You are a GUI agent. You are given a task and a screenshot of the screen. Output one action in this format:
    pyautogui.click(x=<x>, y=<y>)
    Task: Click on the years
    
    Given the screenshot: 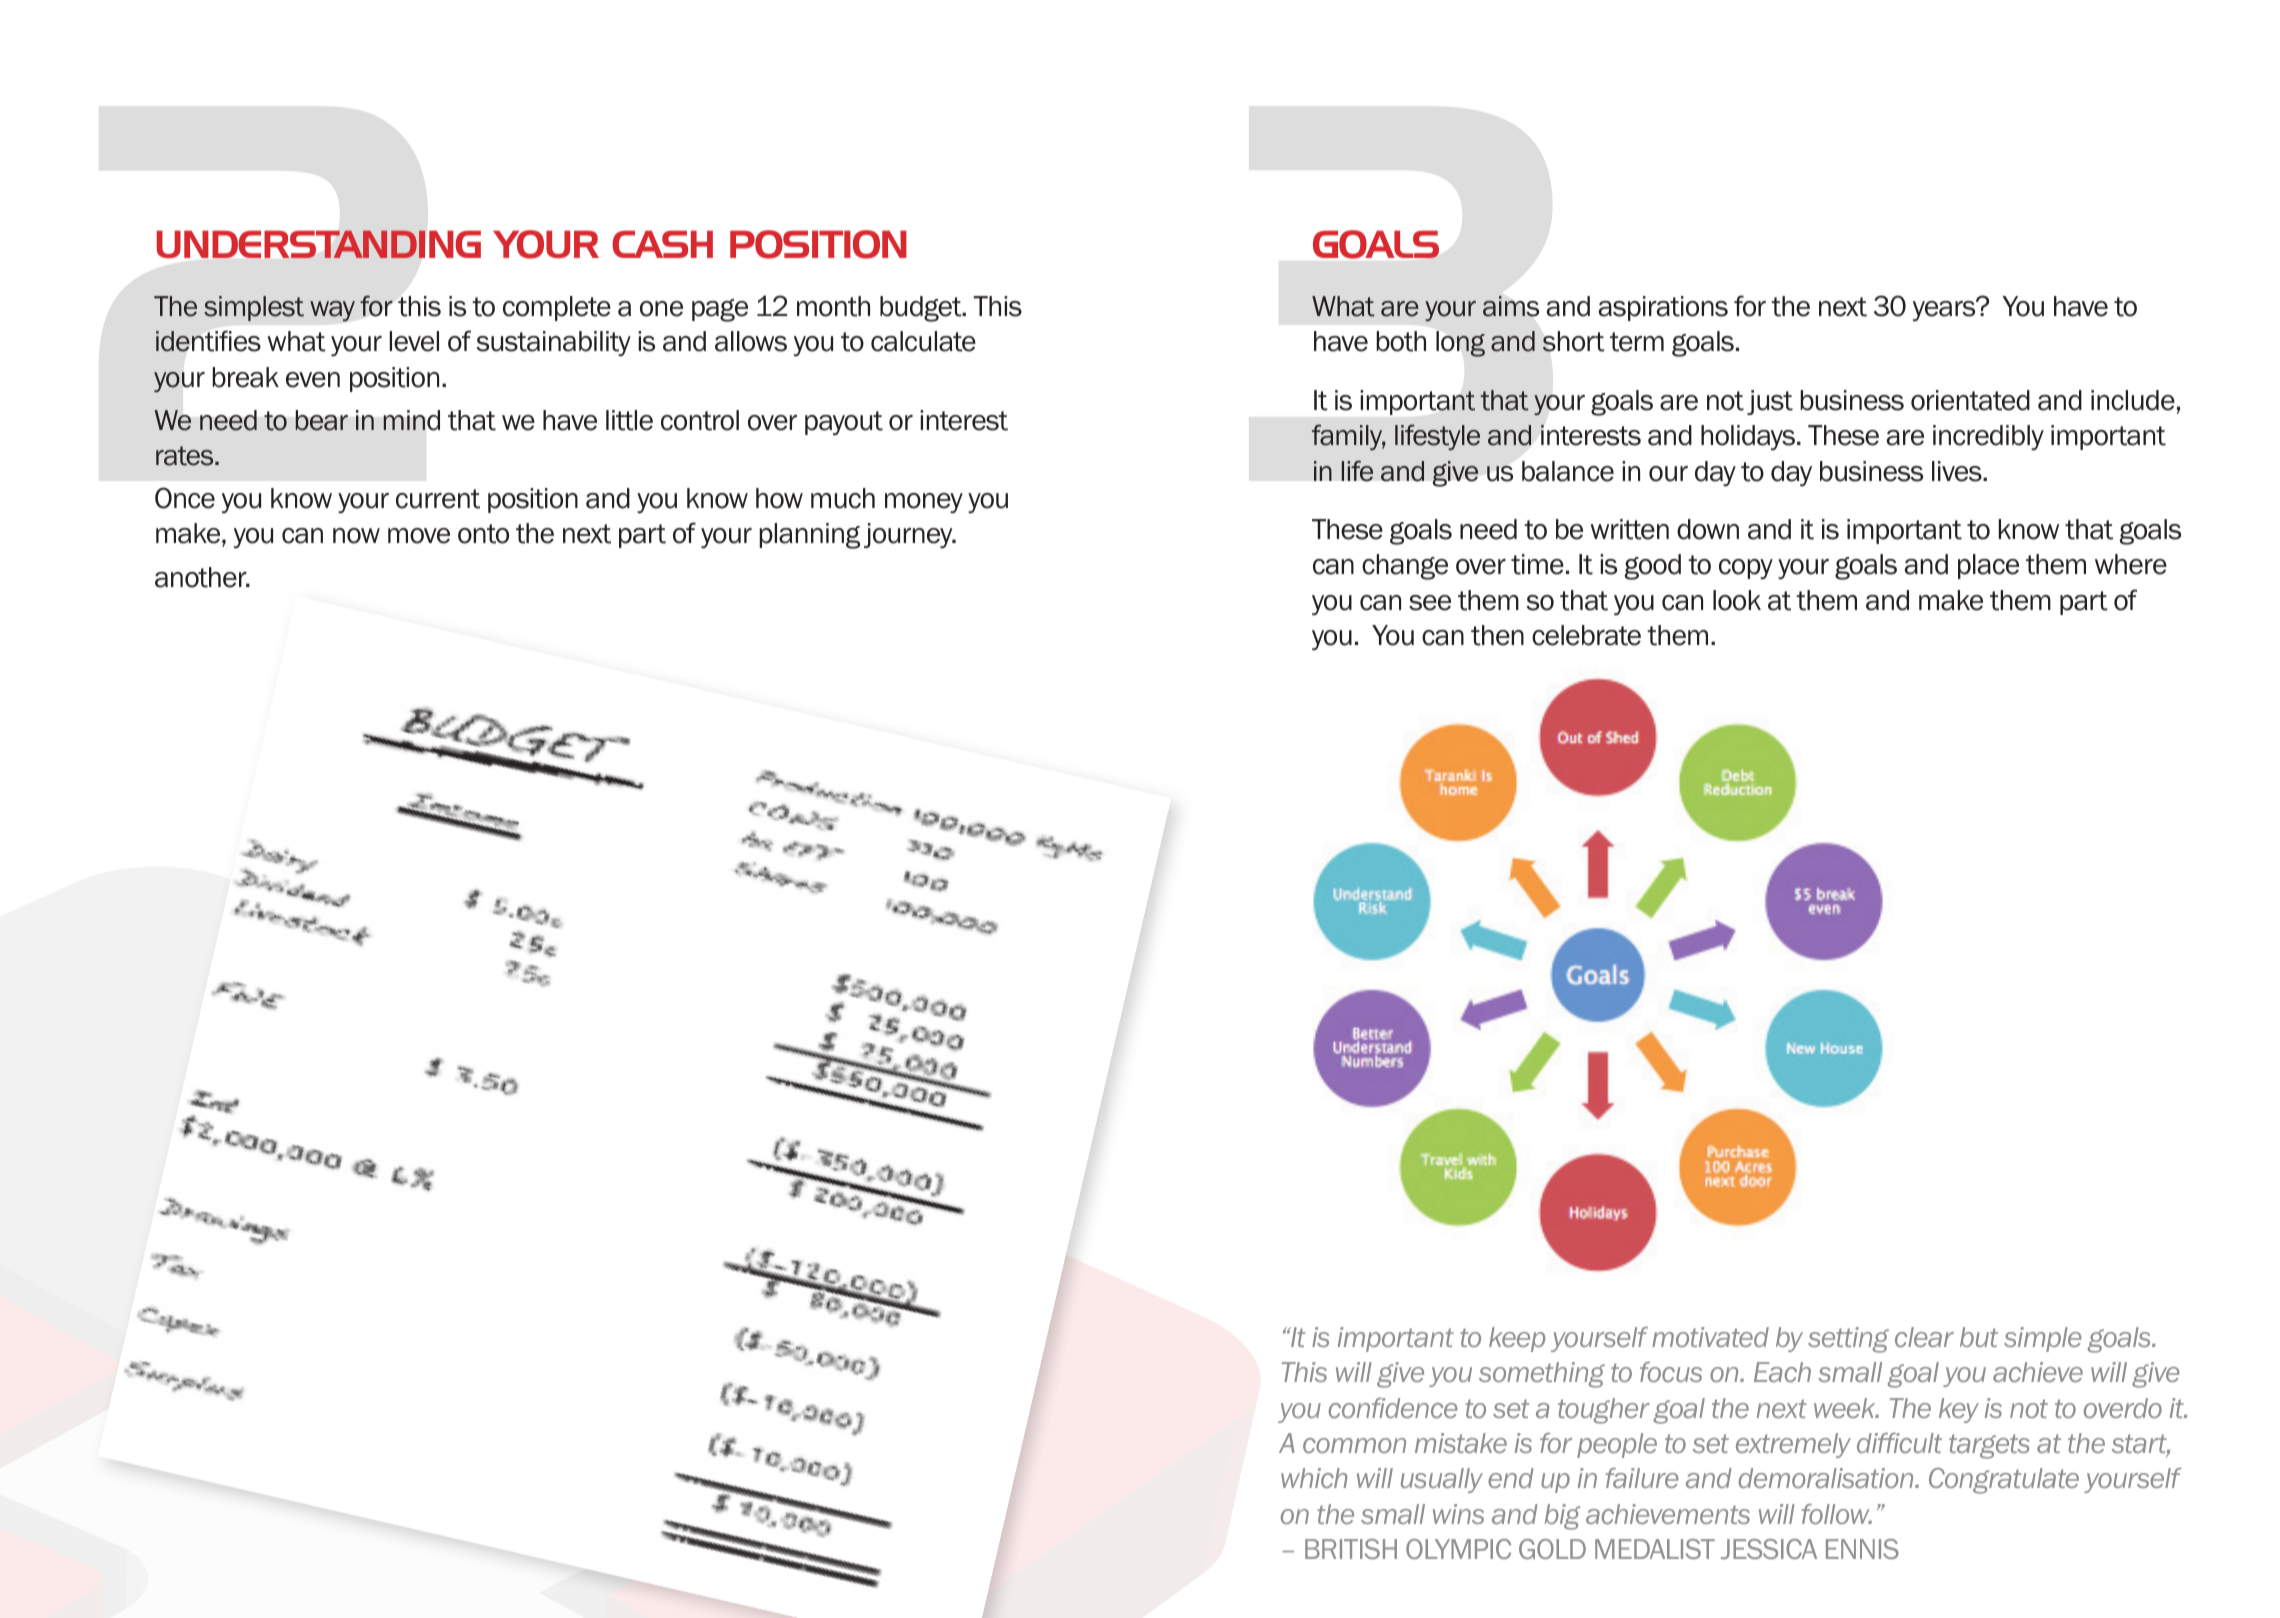 What is the action you would take?
    pyautogui.click(x=1945, y=310)
